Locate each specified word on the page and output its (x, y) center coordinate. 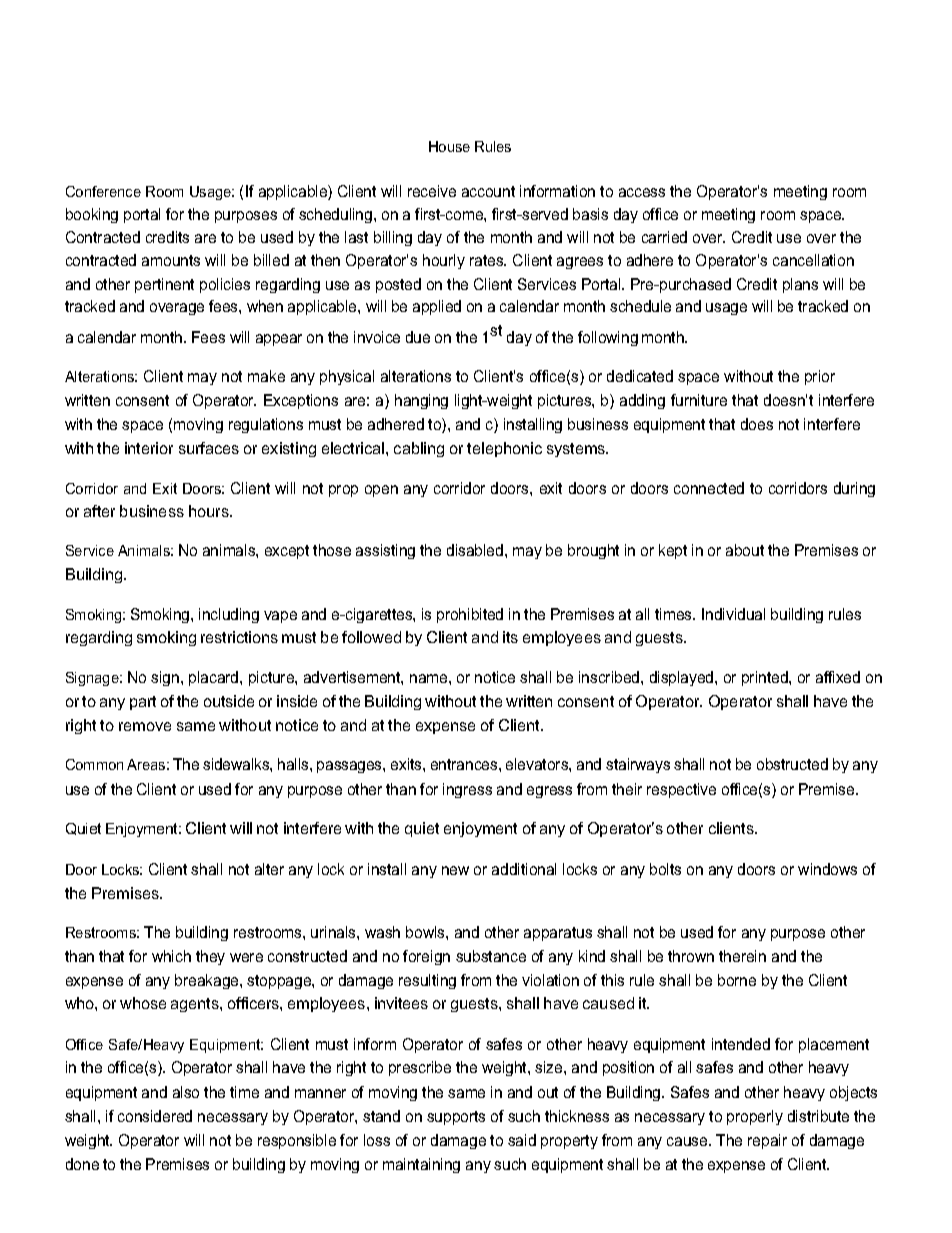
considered (155, 1116)
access (642, 192)
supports (456, 1118)
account (488, 191)
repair (767, 1141)
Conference (103, 191)
